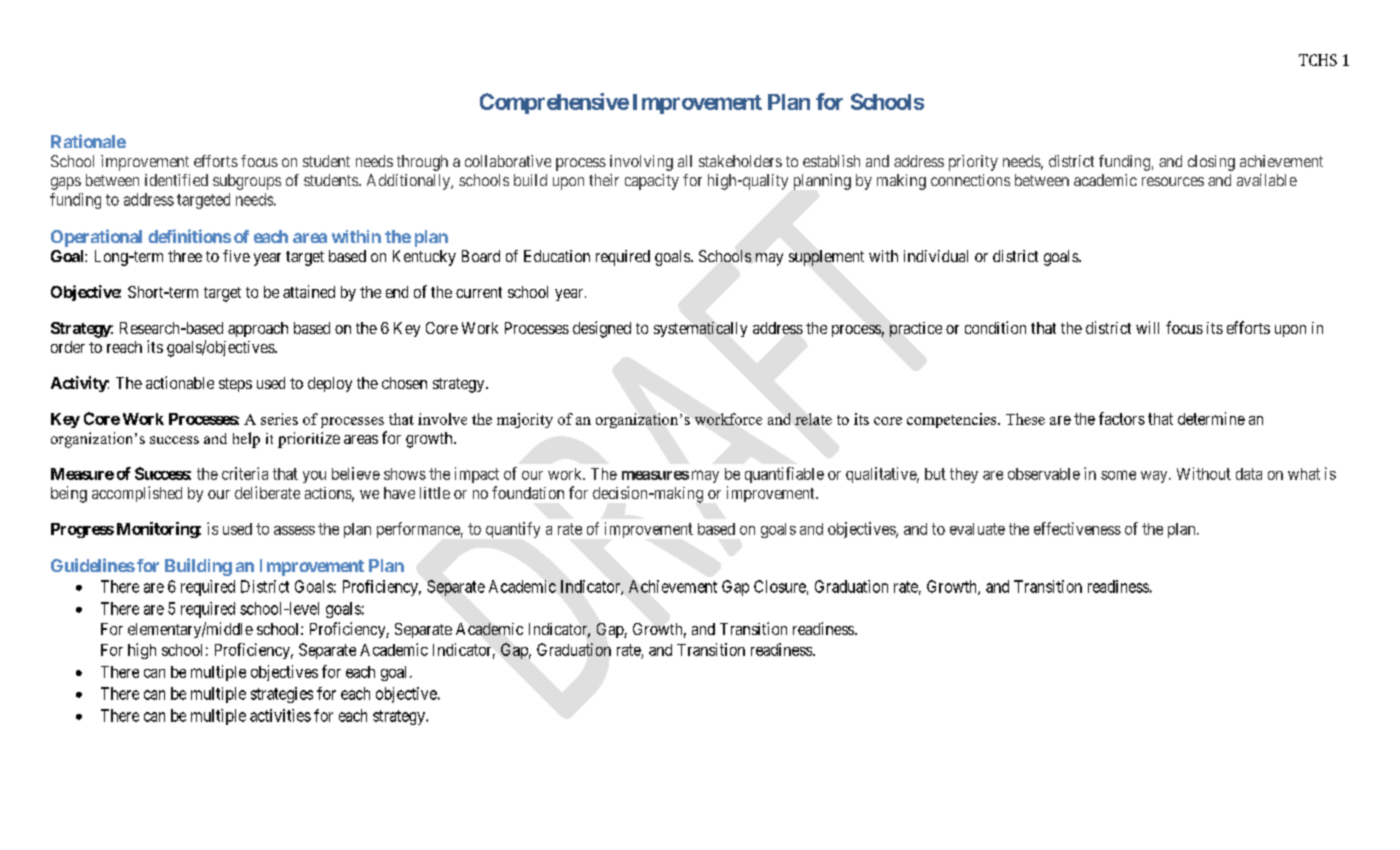 This screenshot has width=1400, height=850. What do you see at coordinates (1173, 181) in the screenshot?
I see `resources` at bounding box center [1173, 181].
